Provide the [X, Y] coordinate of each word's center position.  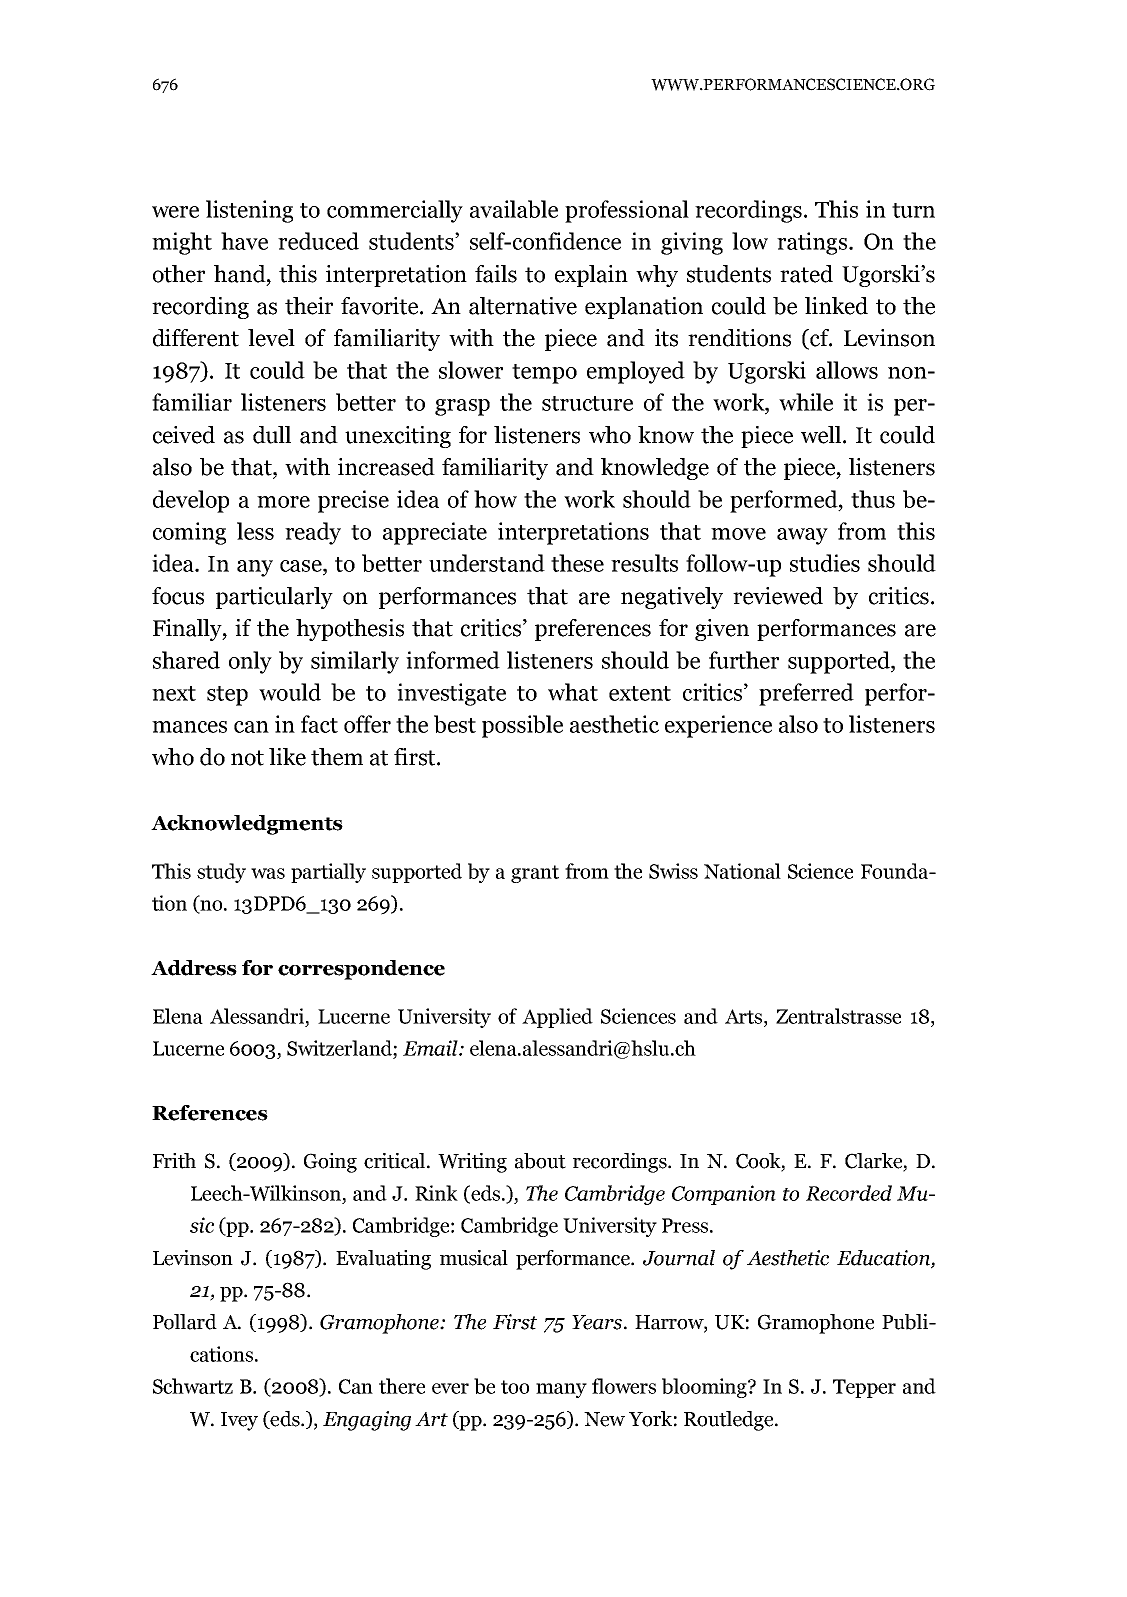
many [561, 1390]
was [268, 873]
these [577, 563]
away [802, 536]
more [283, 502]
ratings [812, 243]
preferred [806, 694]
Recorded [849, 1193]
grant [535, 874]
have [244, 241]
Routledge [730, 1421]
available [514, 209]
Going [330, 1163]
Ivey [239, 1421]
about [540, 1161]
